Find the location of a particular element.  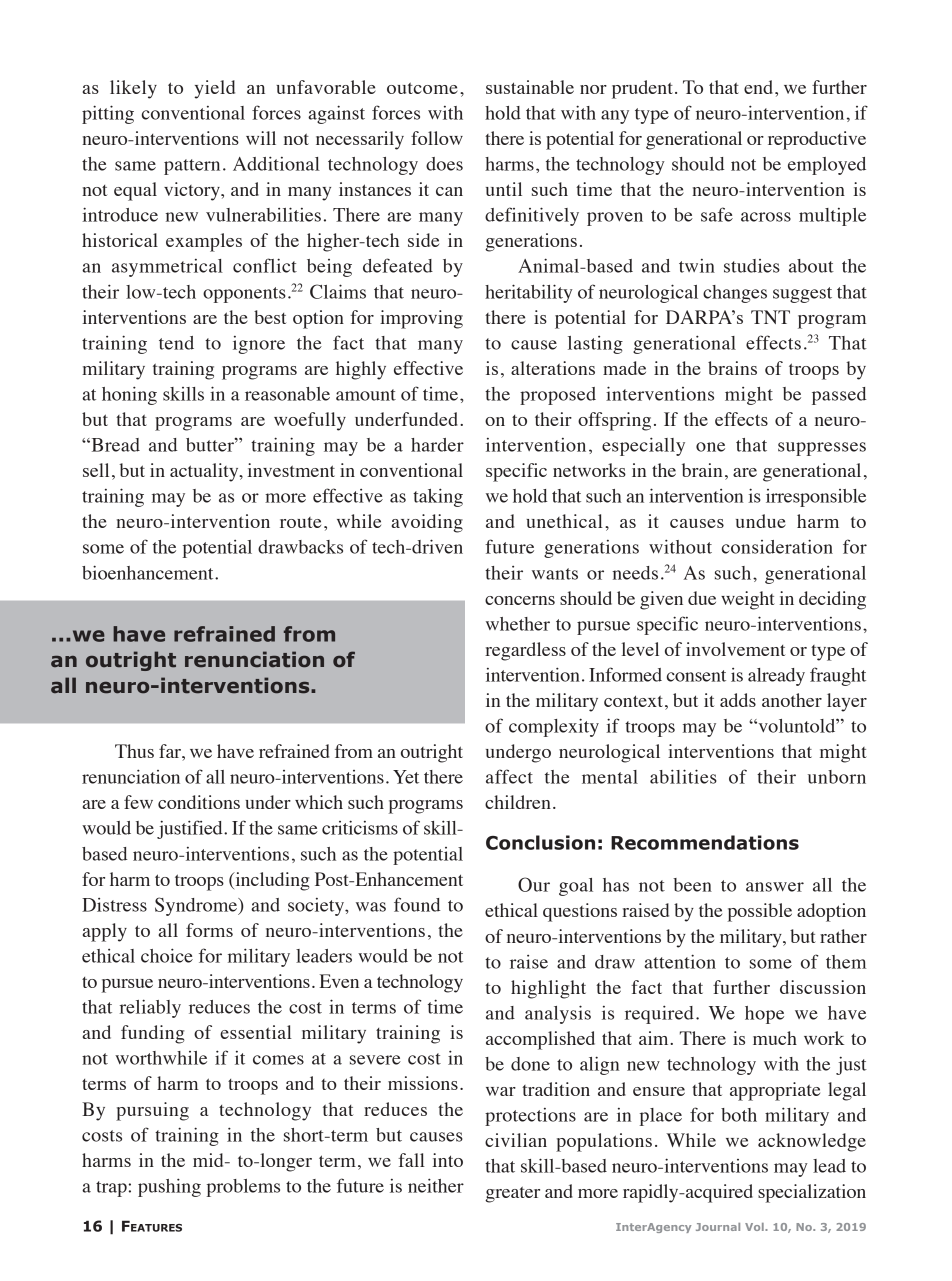

yield is located at coordinates (214, 89).
